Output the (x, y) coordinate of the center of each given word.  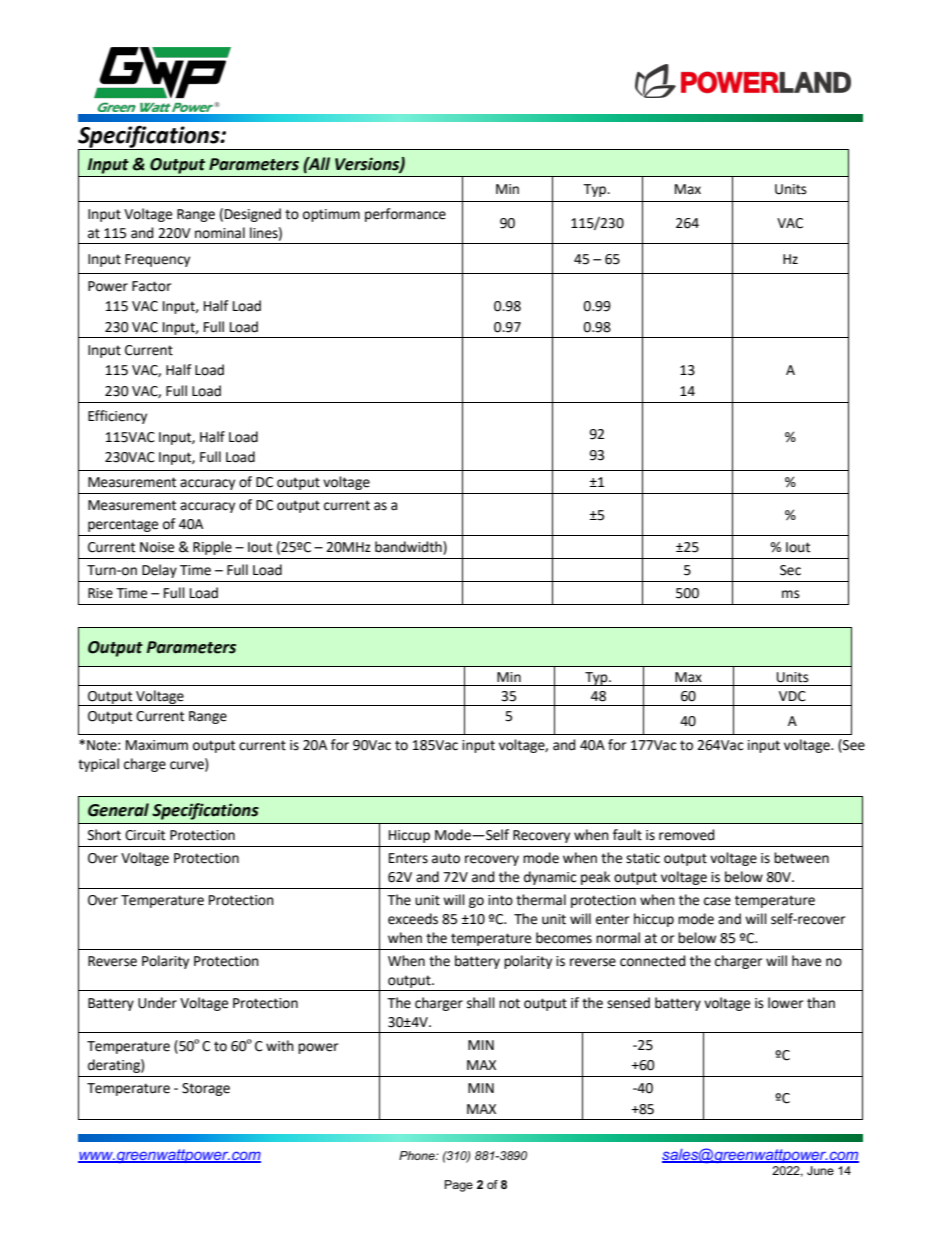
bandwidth (409, 548)
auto (446, 858)
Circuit (145, 835)
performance (405, 215)
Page (459, 1186)
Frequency (157, 260)
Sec (790, 570)
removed (687, 835)
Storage (206, 1089)
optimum (331, 215)
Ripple (212, 548)
